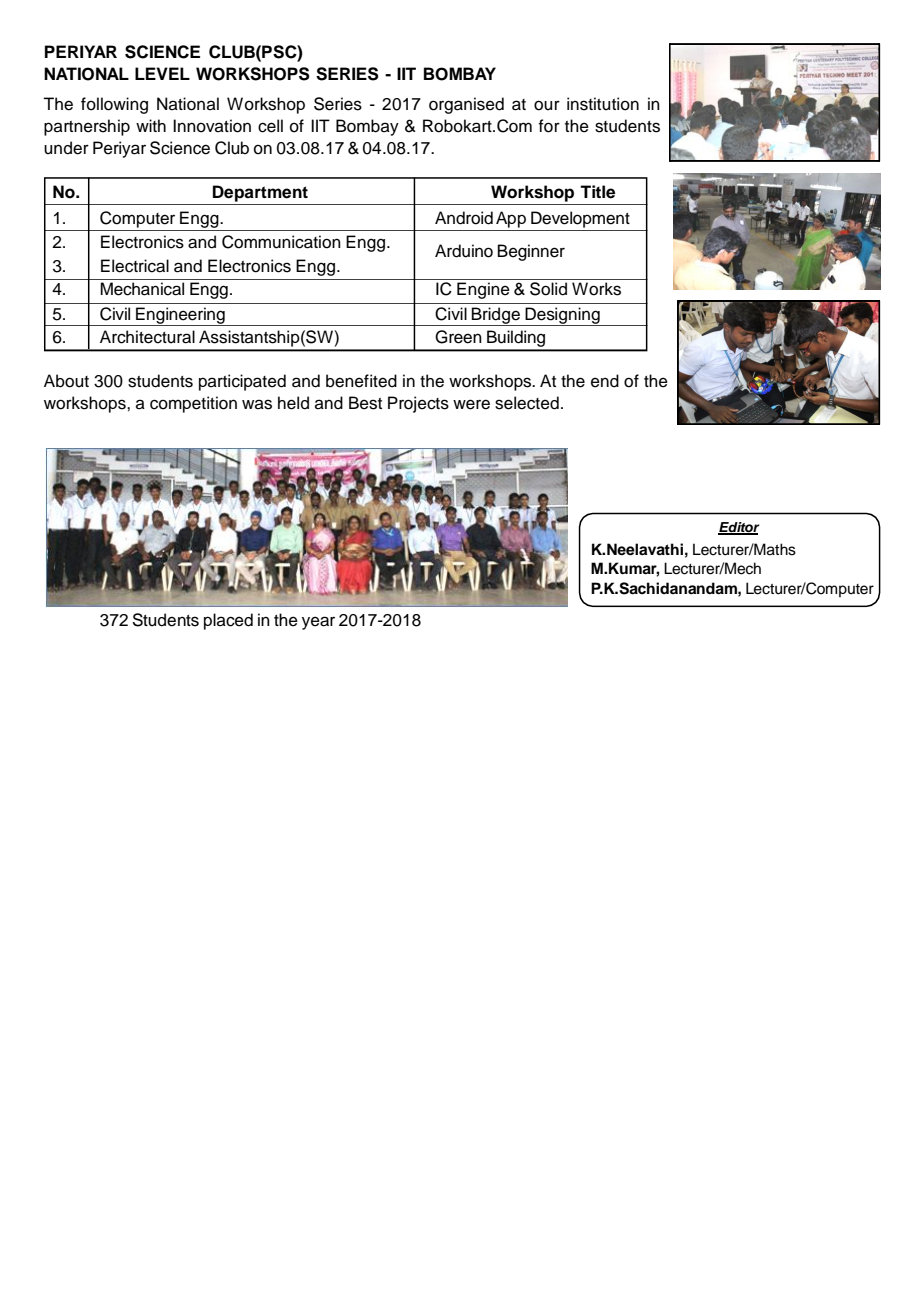 This image has width=924, height=1308. Describe the element at coordinates (135, 266) in the image. I see `Electrical` at that location.
